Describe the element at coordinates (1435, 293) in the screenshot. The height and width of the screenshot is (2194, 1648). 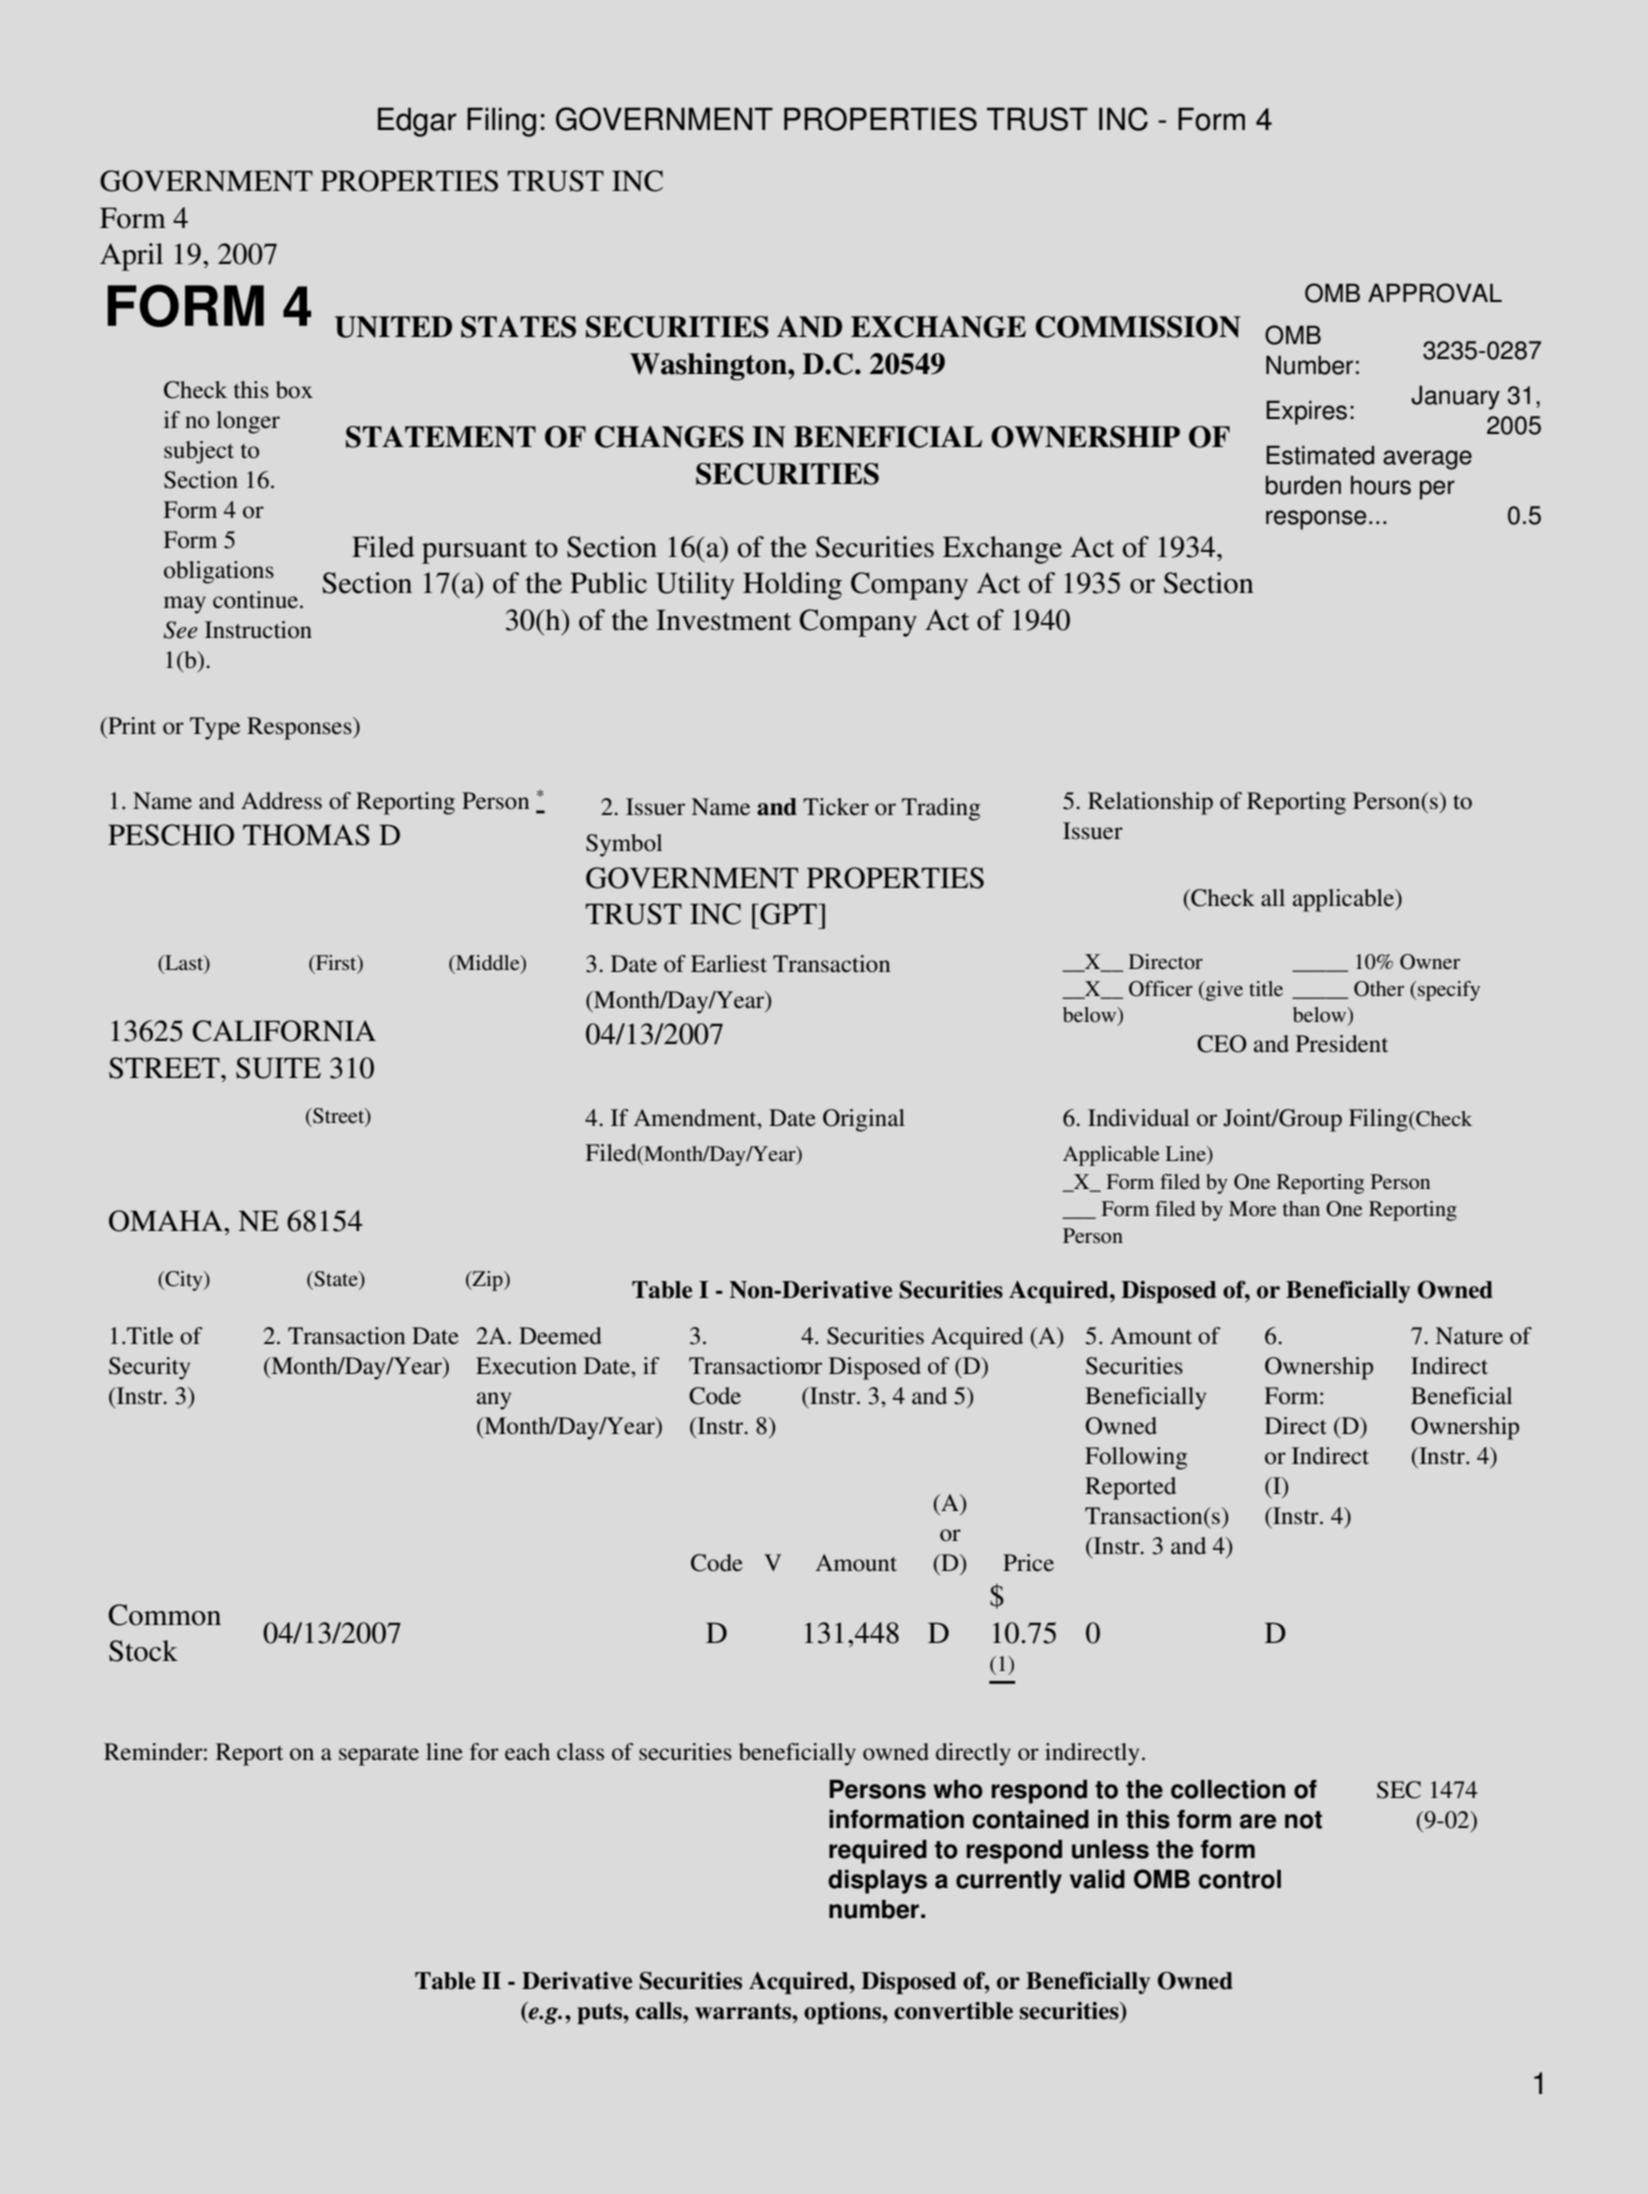
I see `APPROVAL` at that location.
